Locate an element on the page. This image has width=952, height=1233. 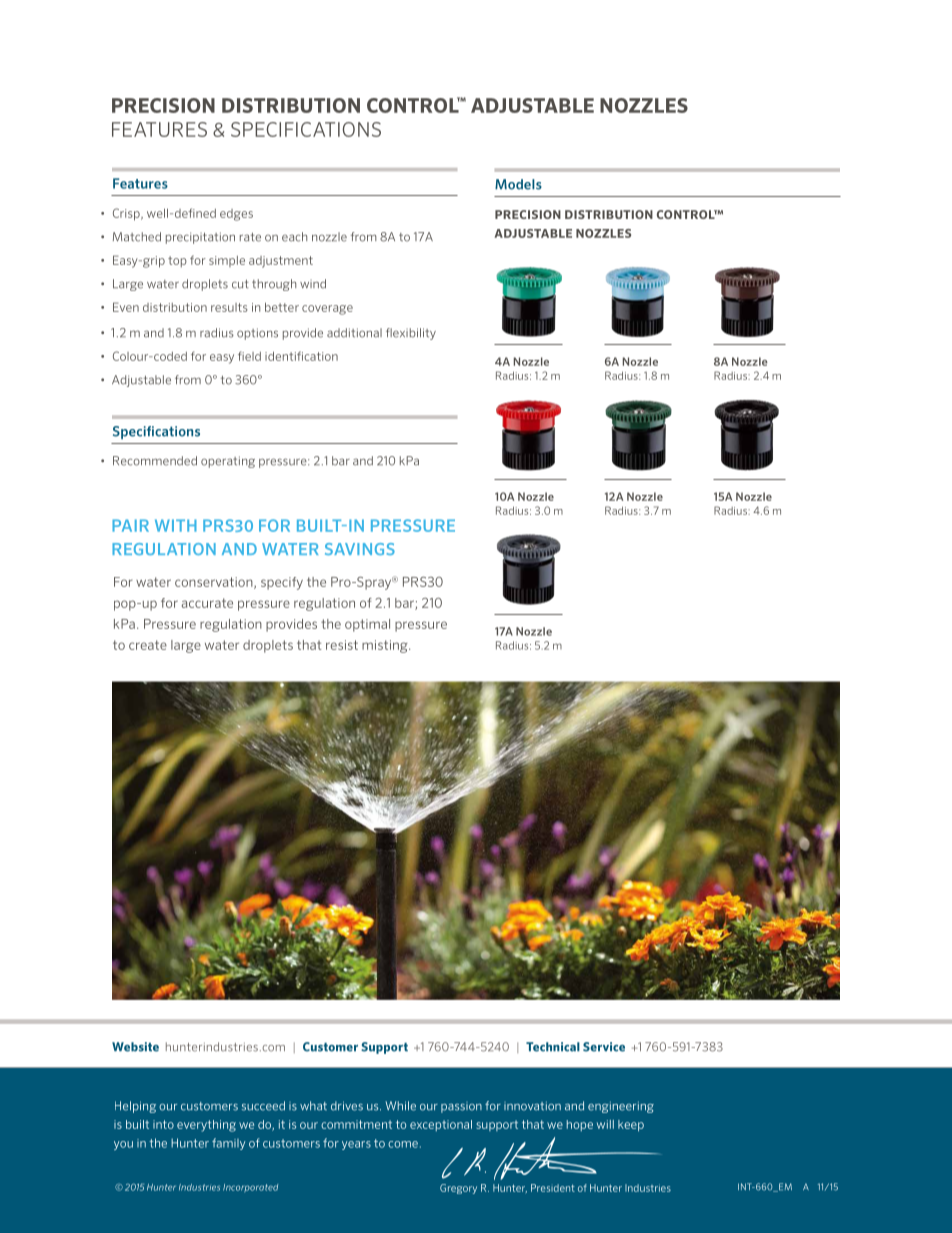
precipitation is located at coordinates (200, 238).
